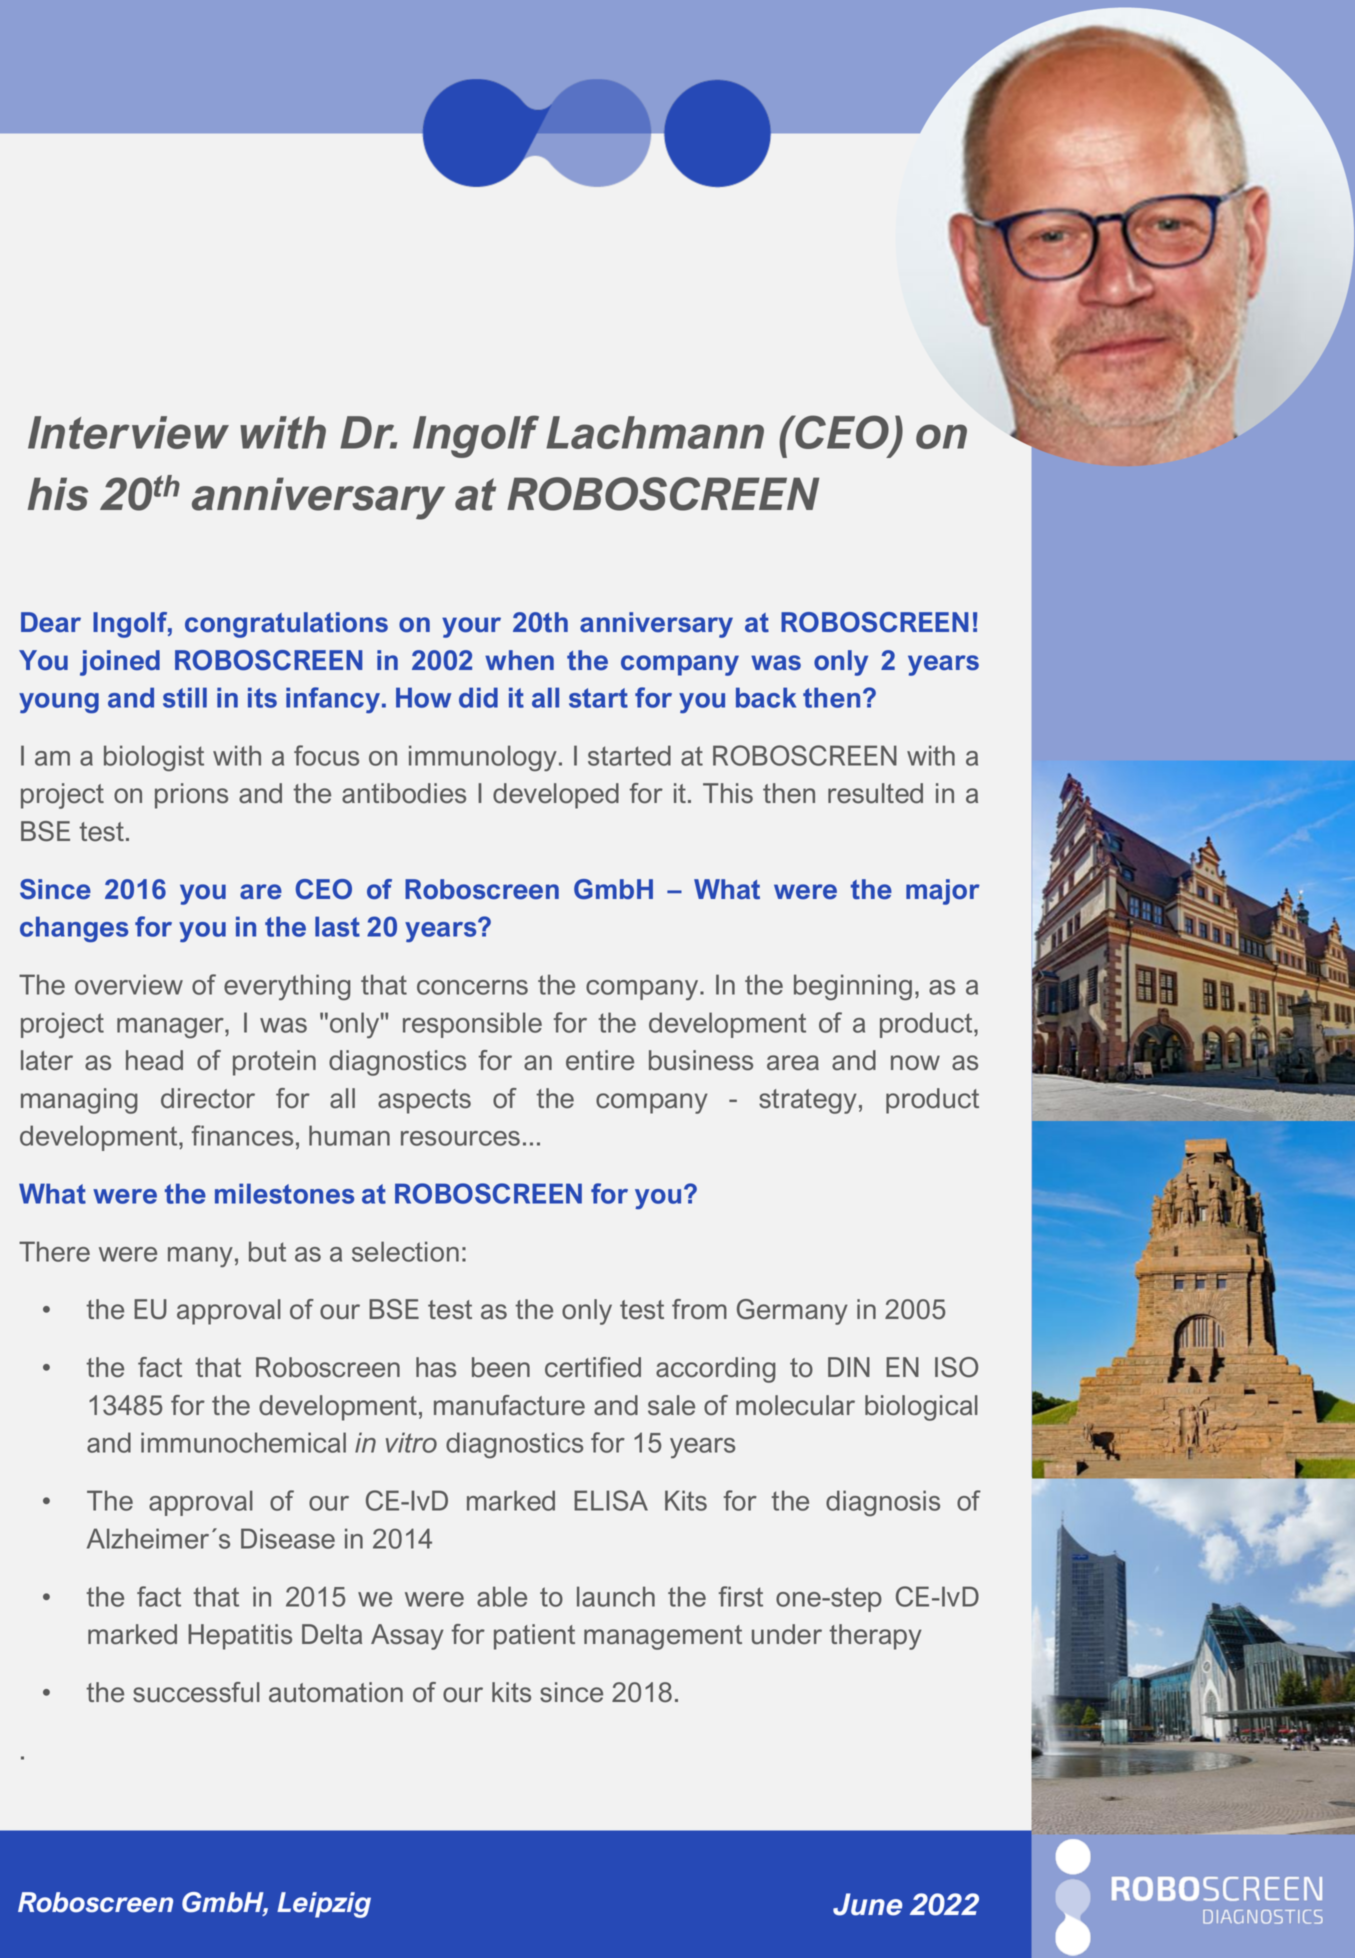 This screenshot has height=1958, width=1355. Describe the element at coordinates (793, 1063) in the screenshot. I see `area` at that location.
